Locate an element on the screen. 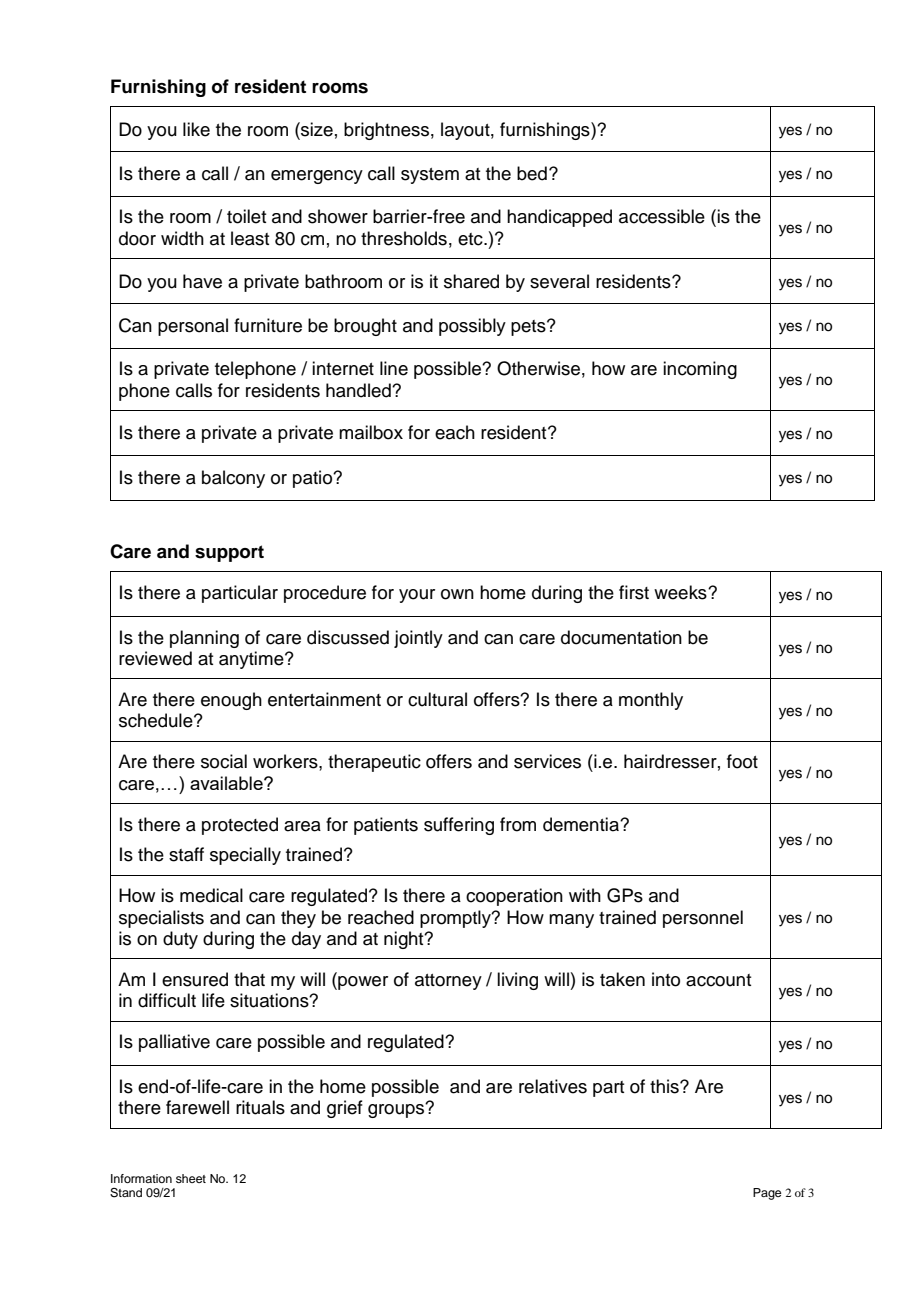  accessible is located at coordinates (662, 216).
